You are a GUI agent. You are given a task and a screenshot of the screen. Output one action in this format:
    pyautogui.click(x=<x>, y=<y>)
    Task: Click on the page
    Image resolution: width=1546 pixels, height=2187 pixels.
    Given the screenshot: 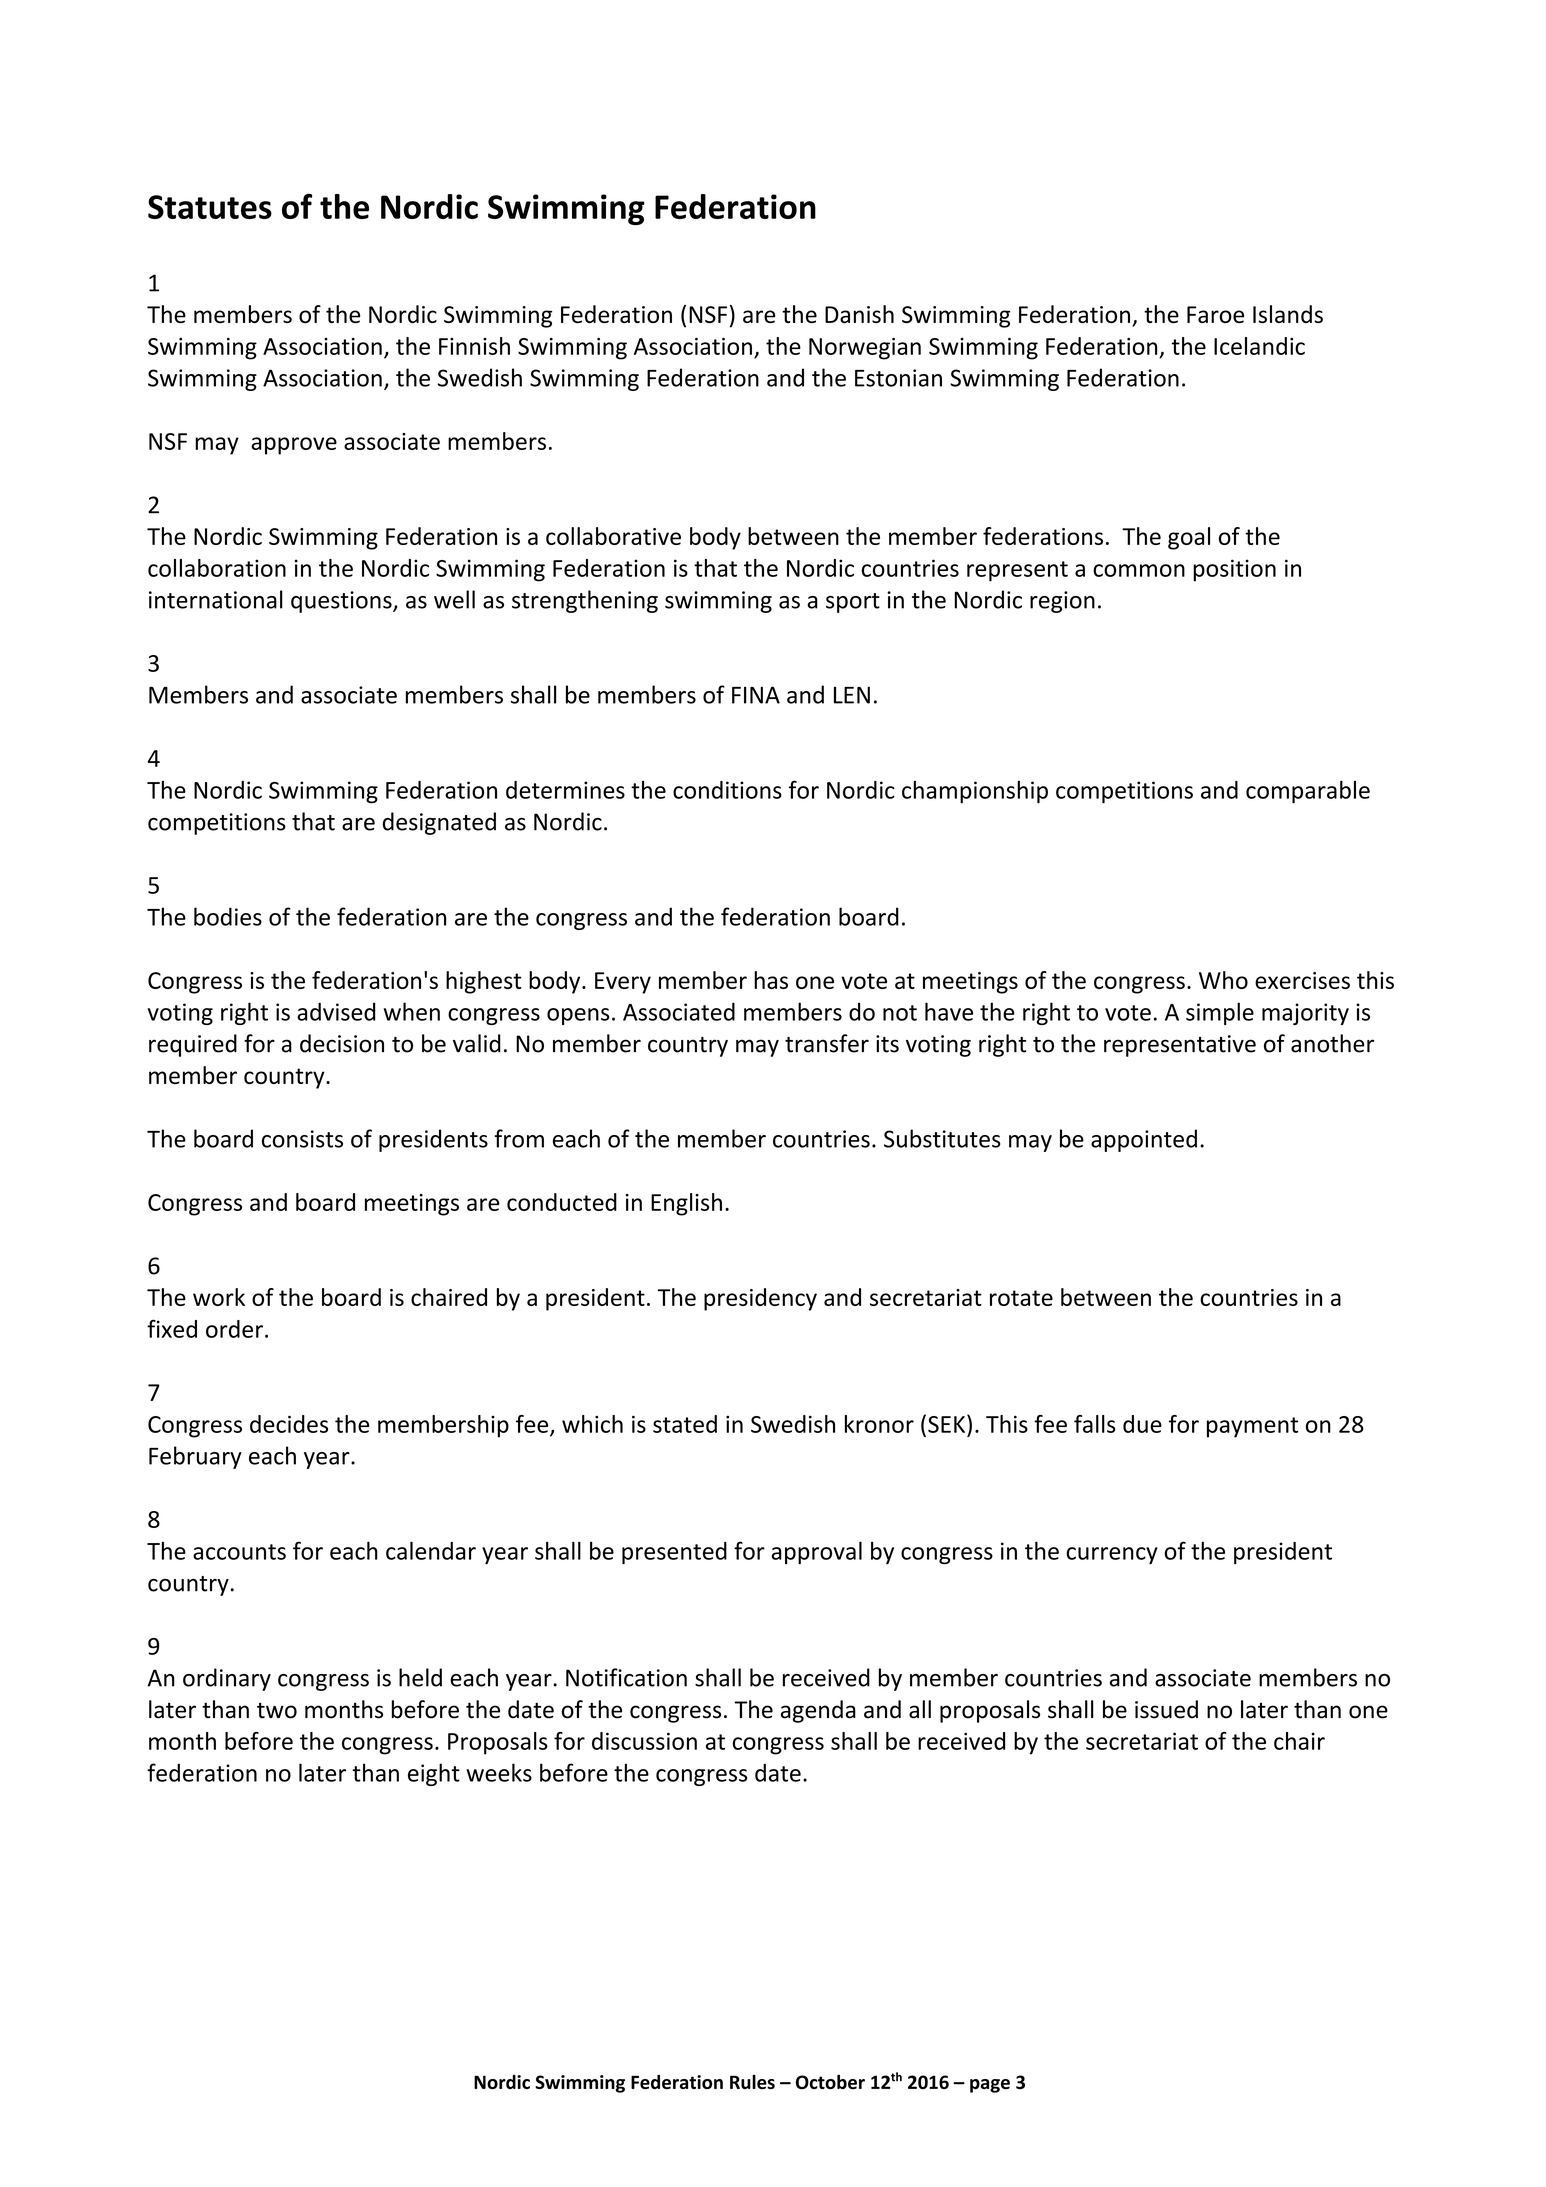 What is the action you would take?
    pyautogui.click(x=990, y=2086)
